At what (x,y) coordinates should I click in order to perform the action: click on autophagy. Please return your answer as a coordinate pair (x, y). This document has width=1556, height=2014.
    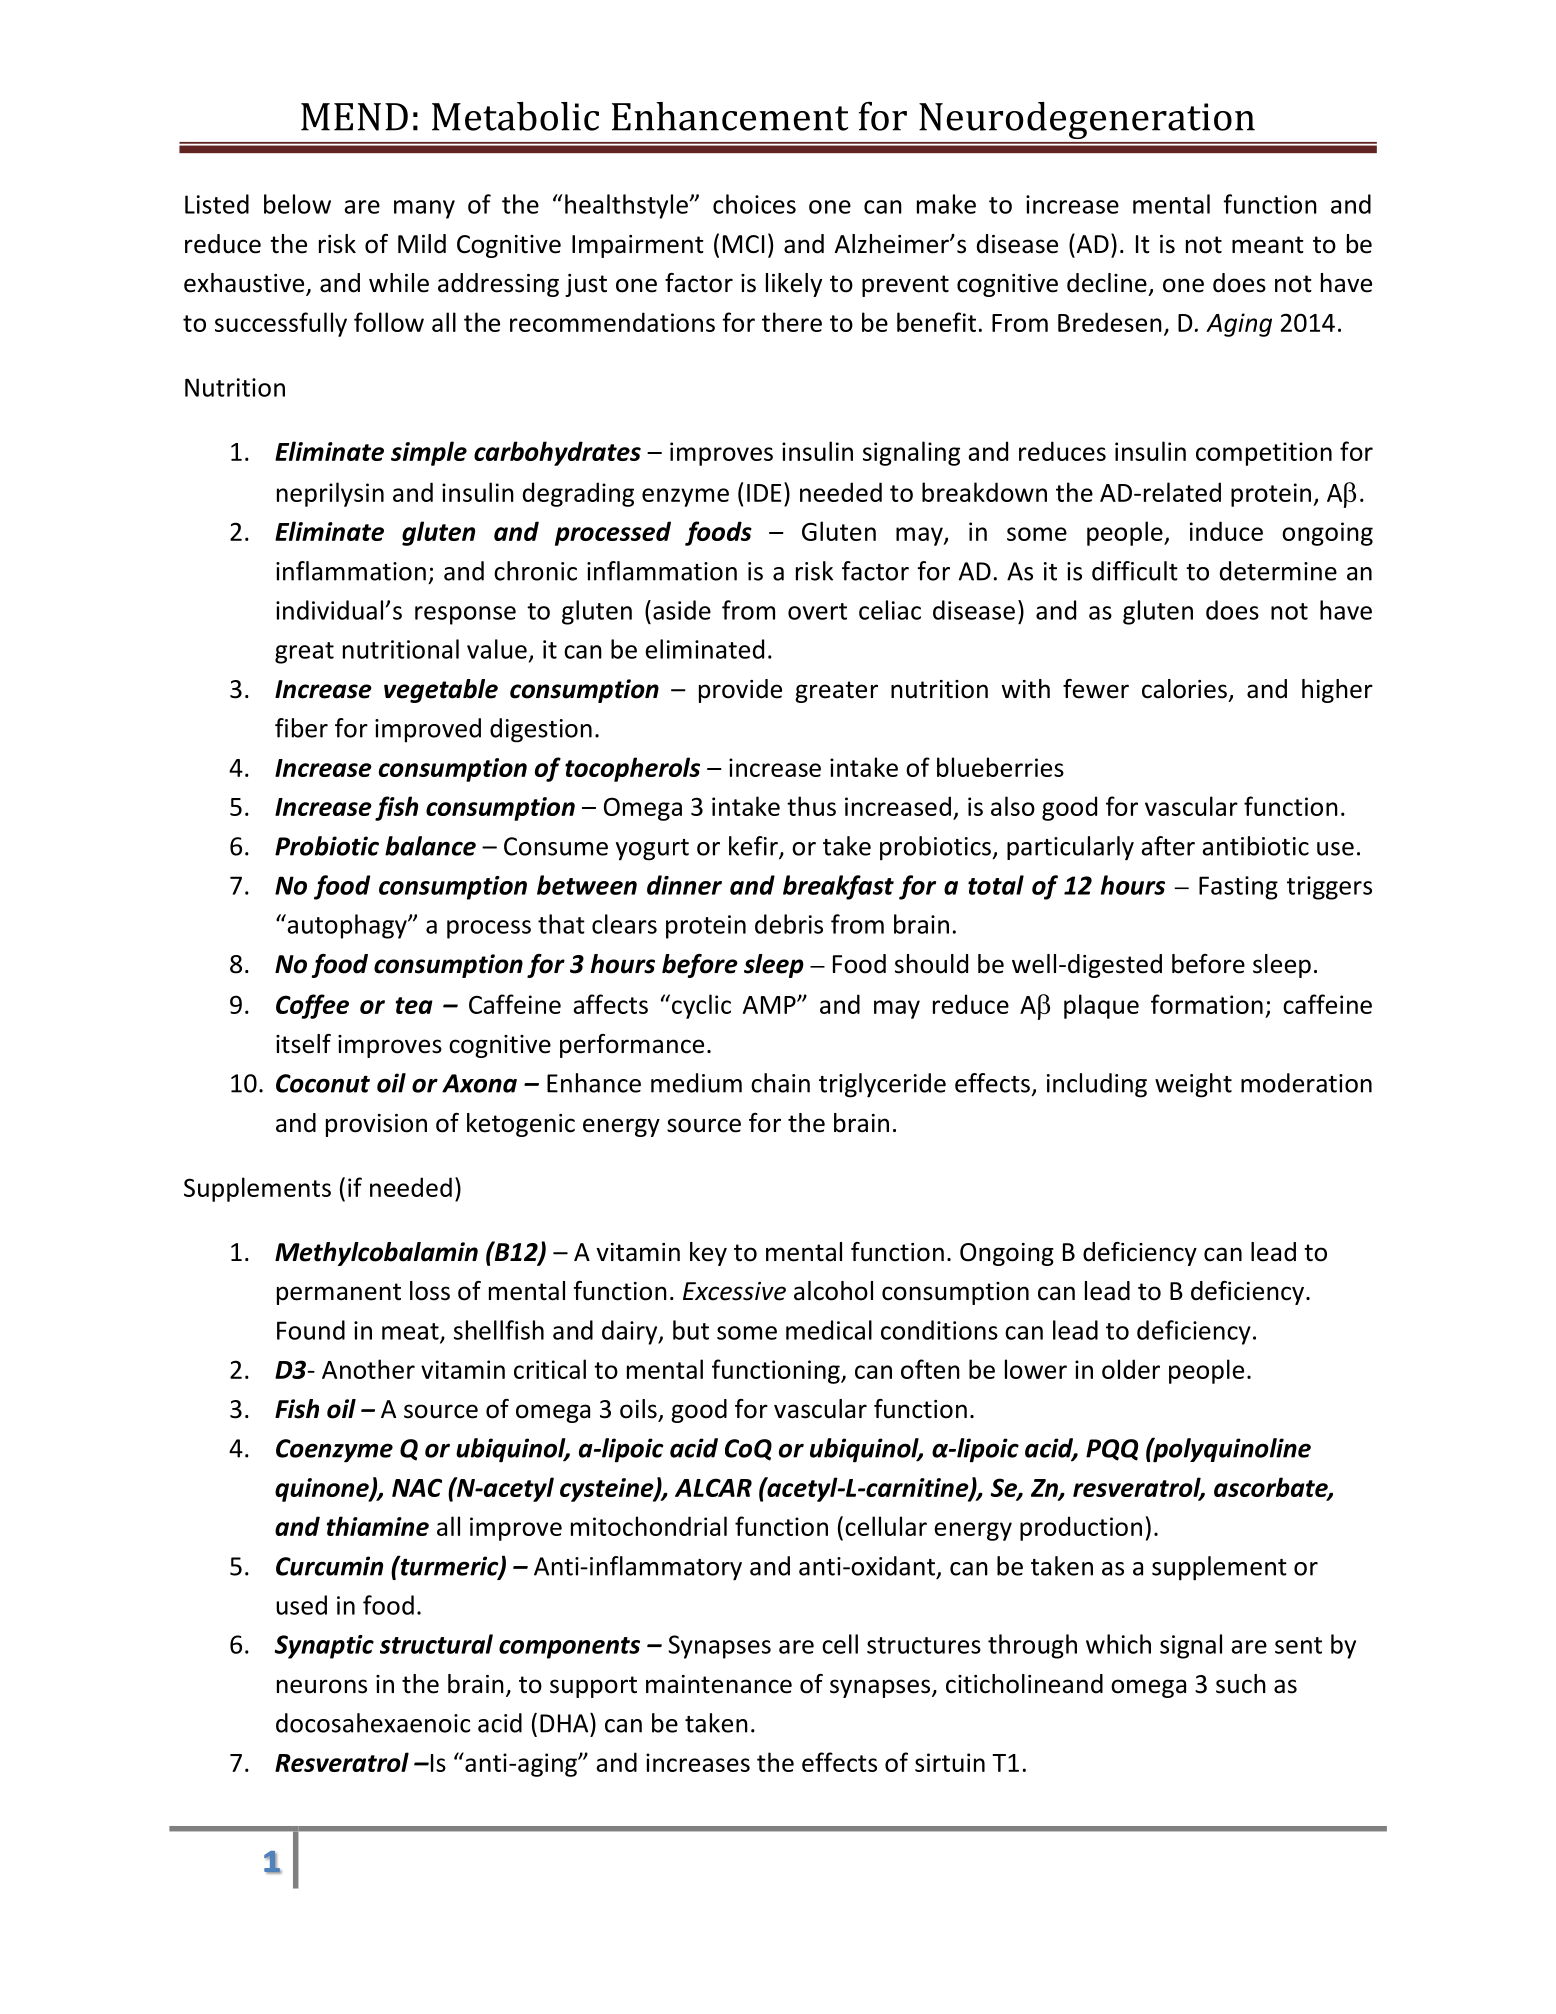
    Looking at the image, I should click on (347, 926).
